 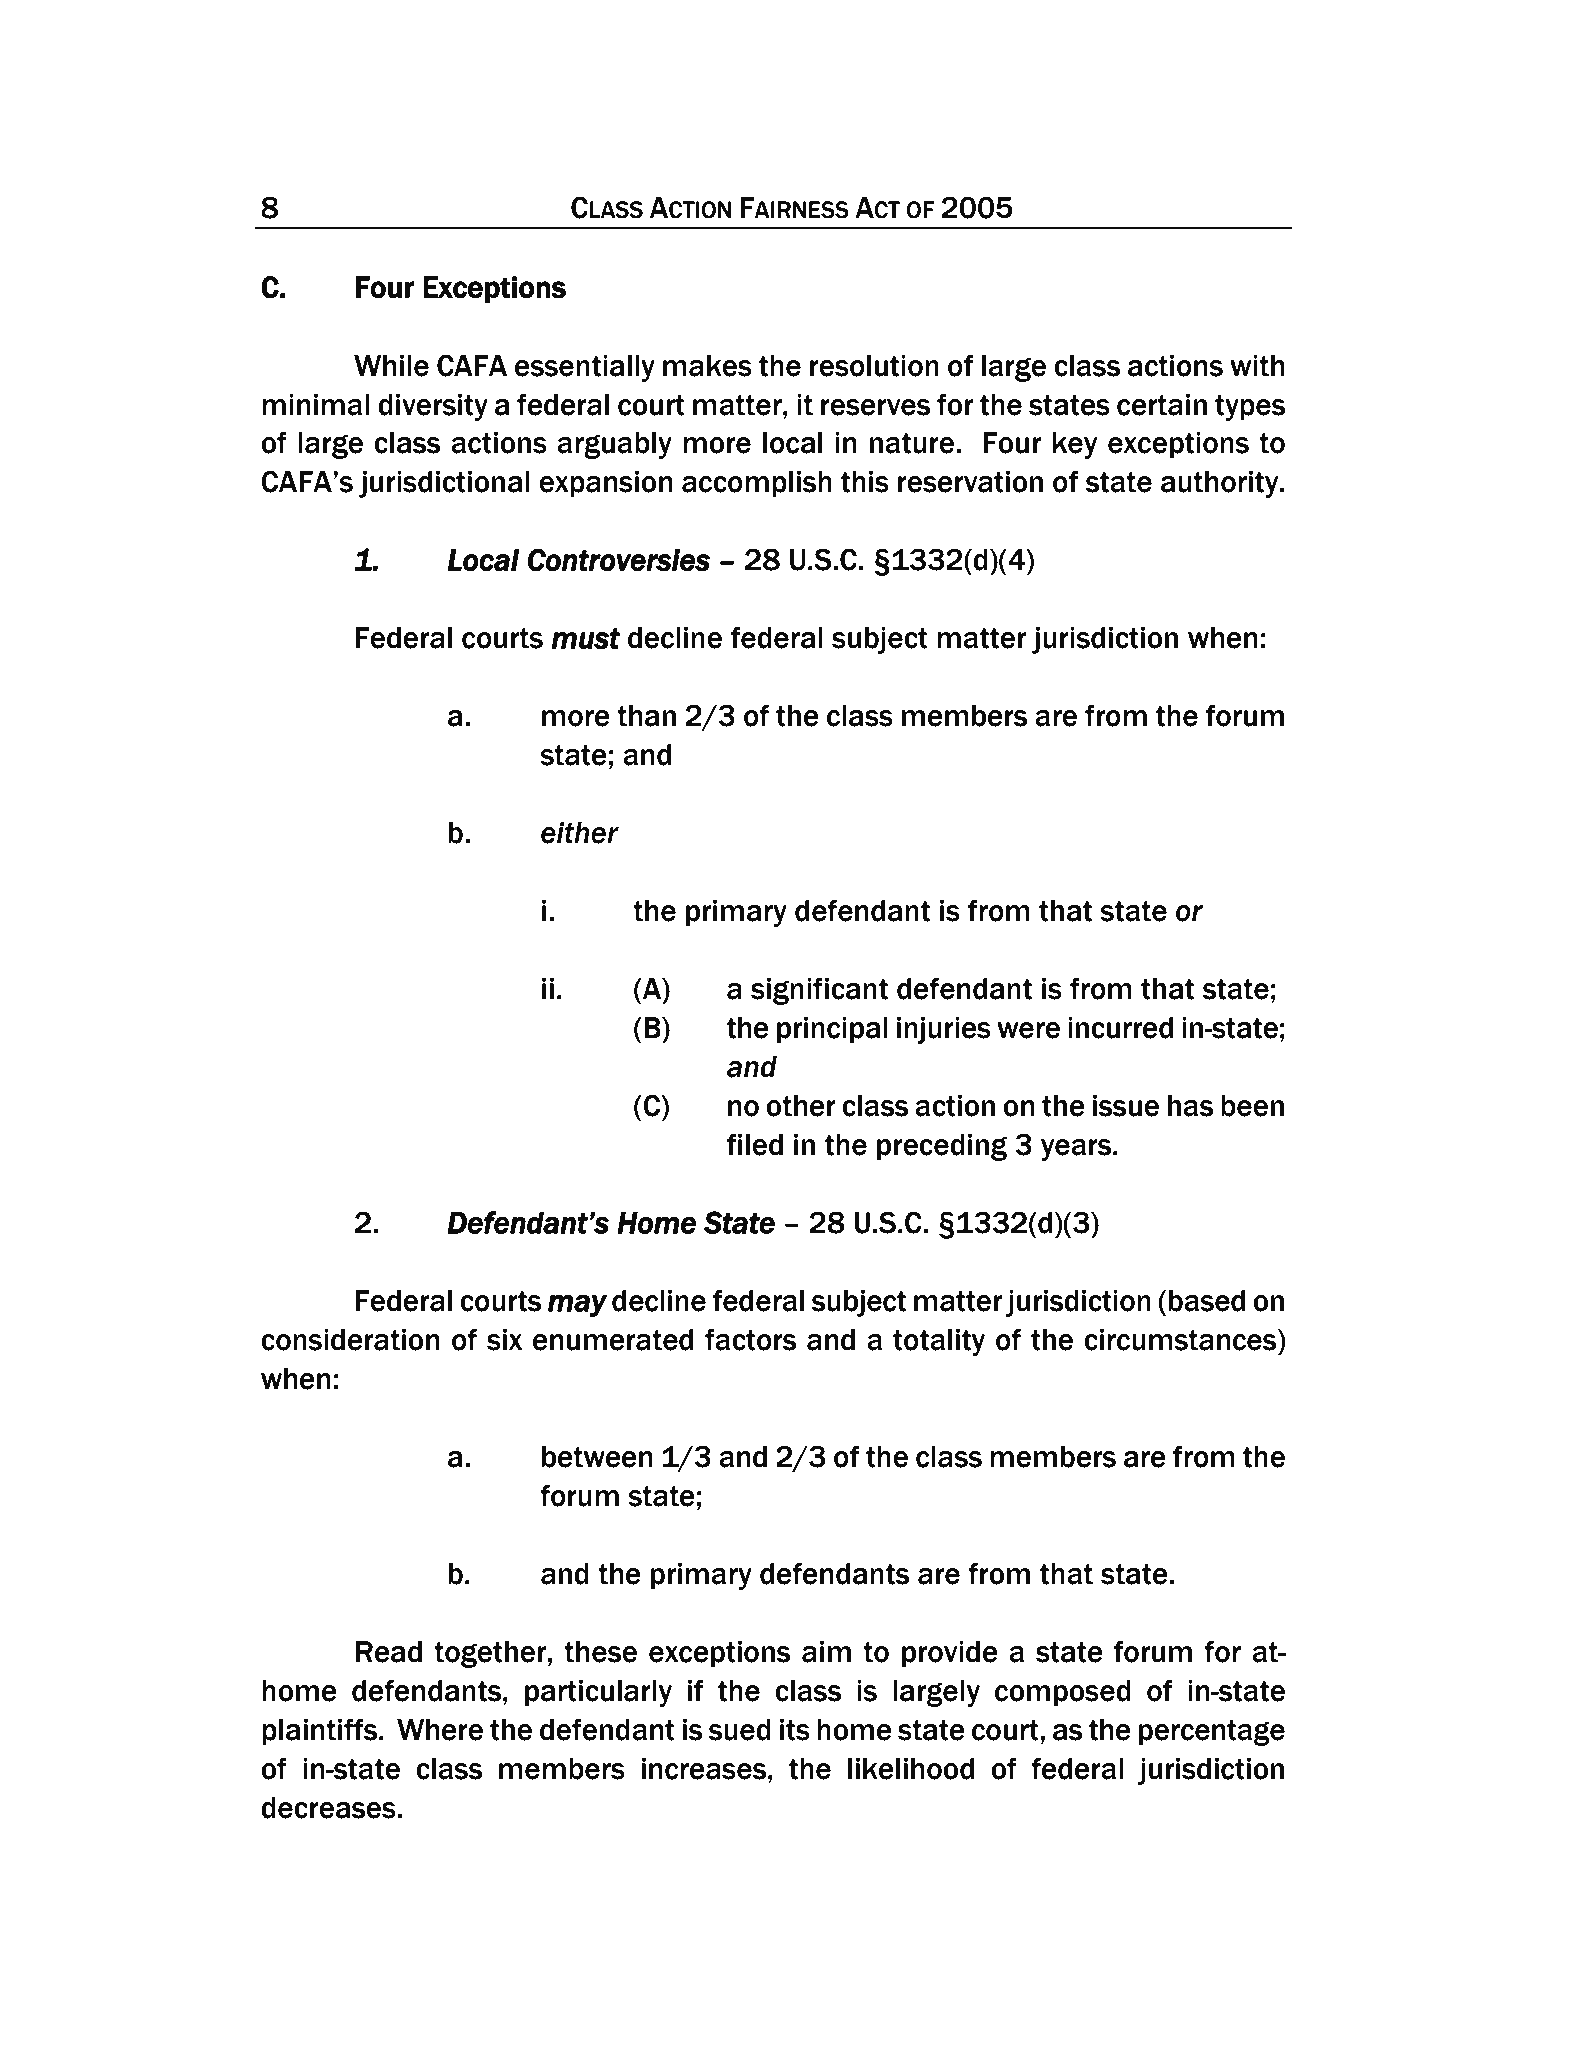 I want to click on six, so click(x=505, y=1340).
